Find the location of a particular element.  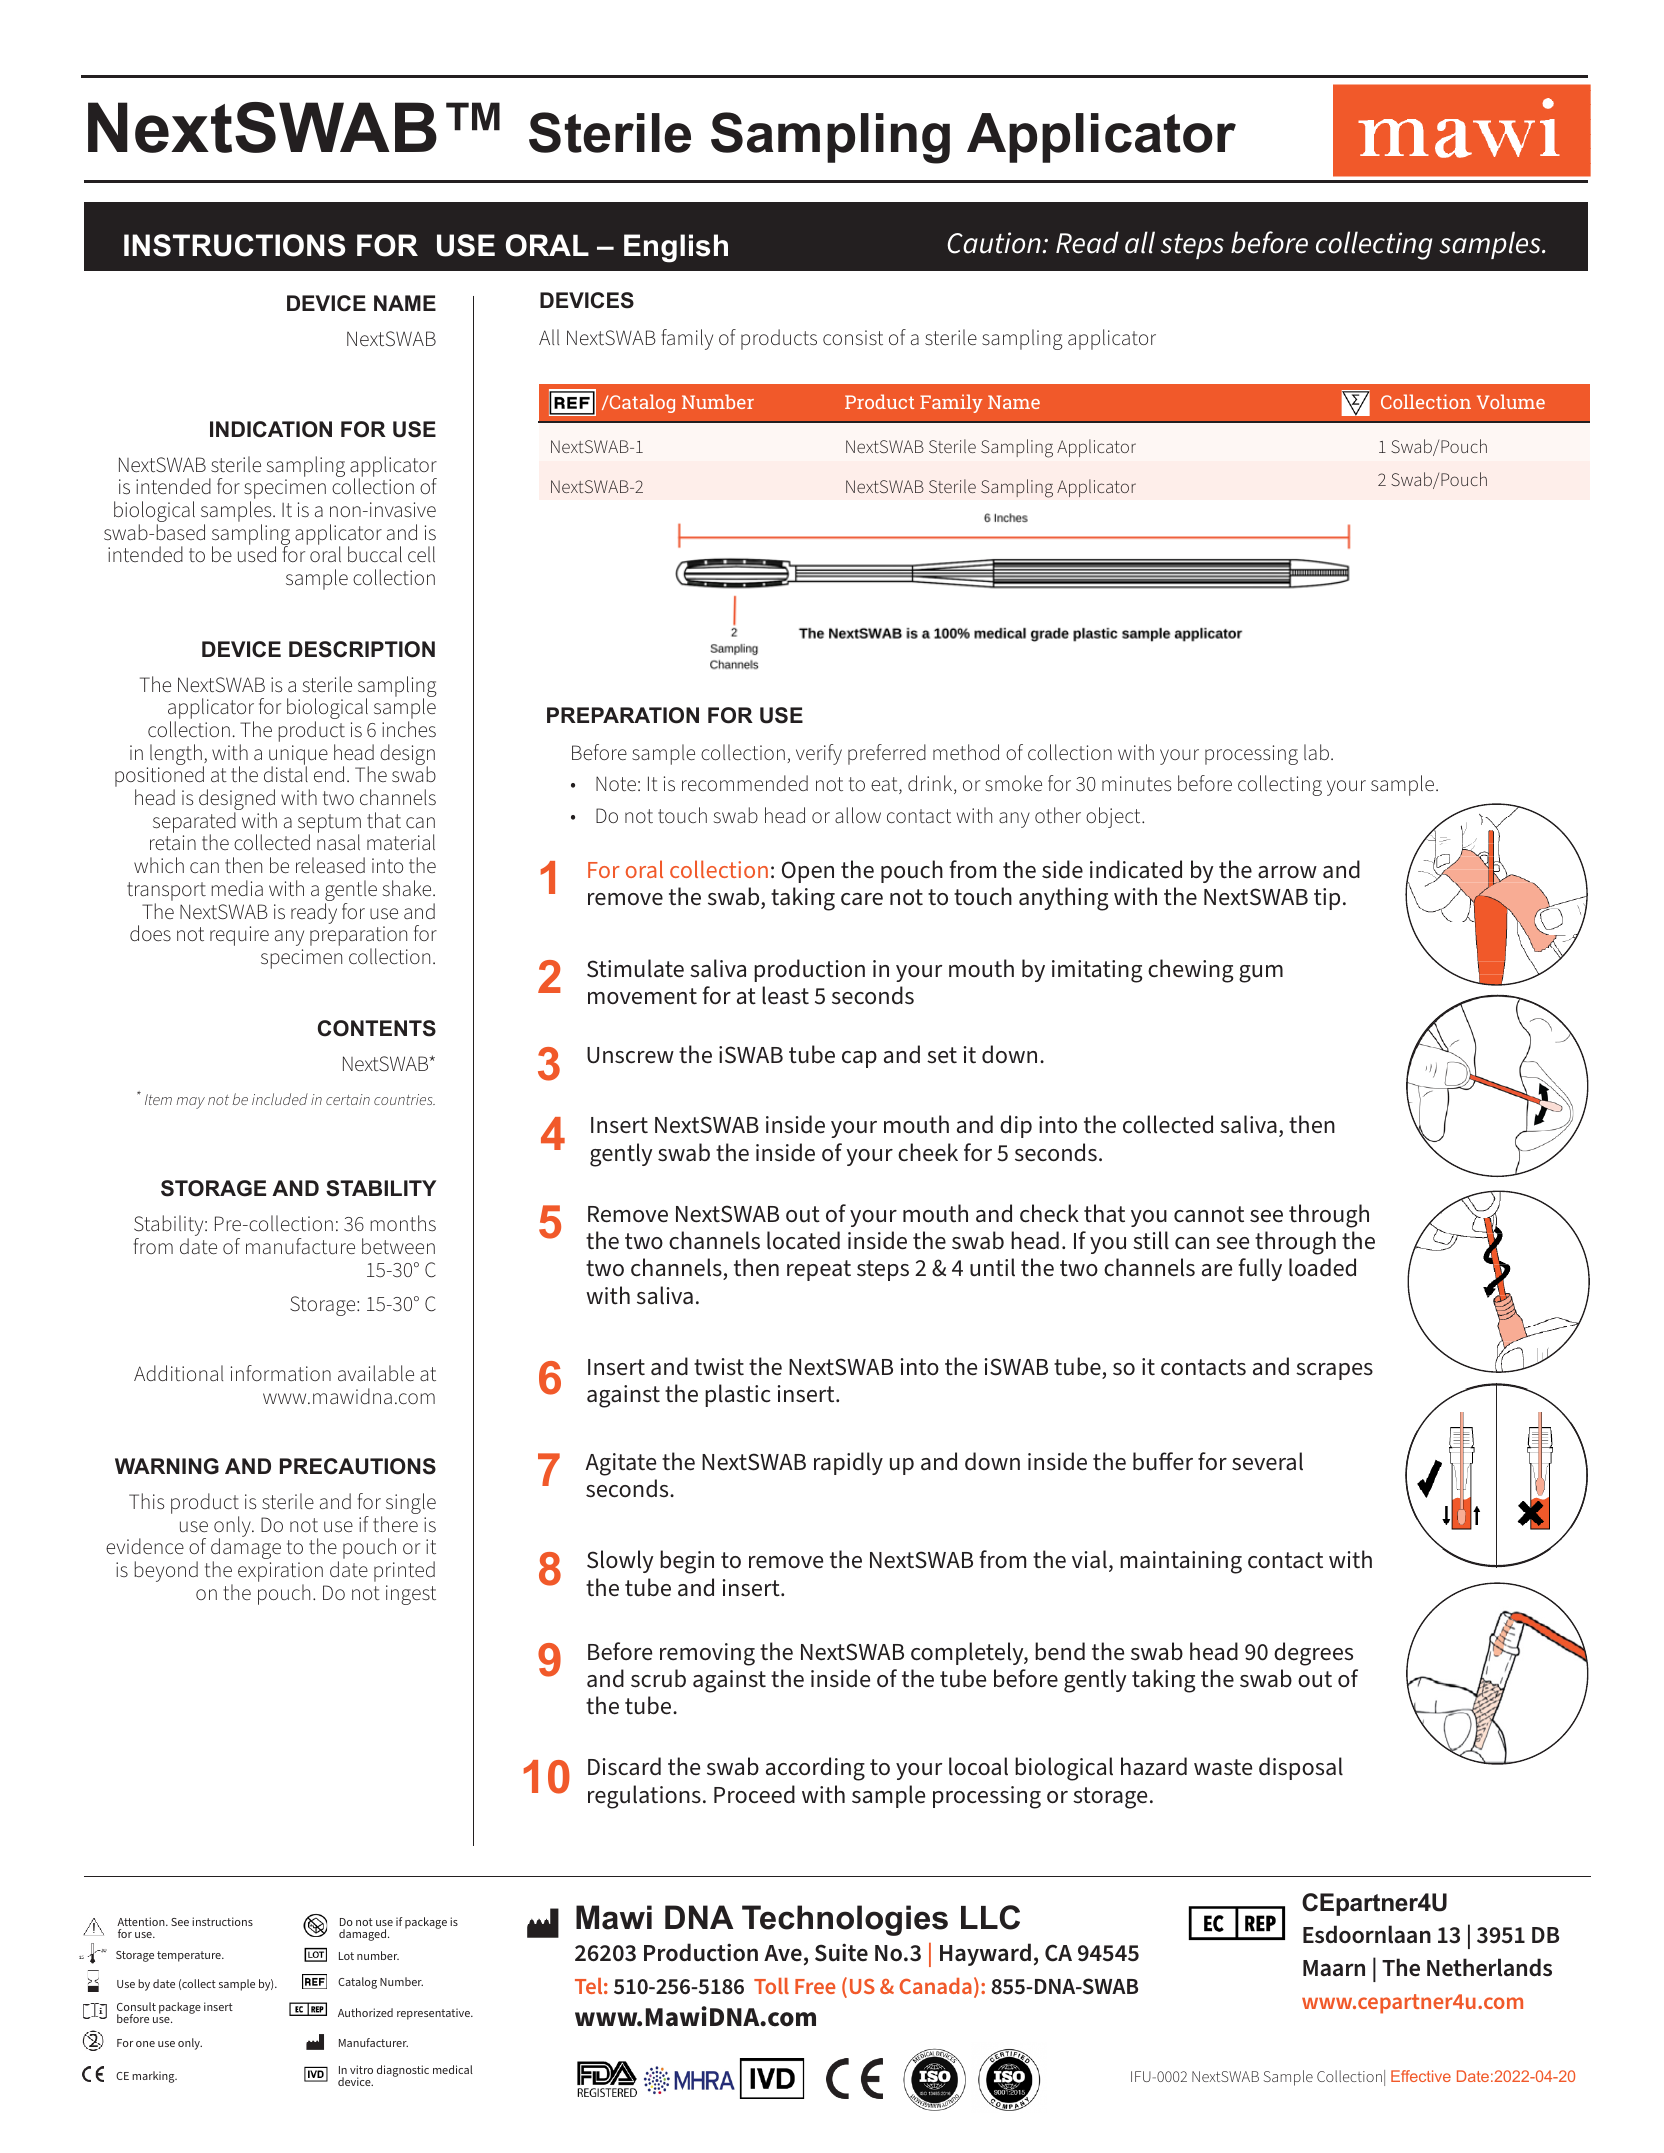

consist is located at coordinates (853, 337).
